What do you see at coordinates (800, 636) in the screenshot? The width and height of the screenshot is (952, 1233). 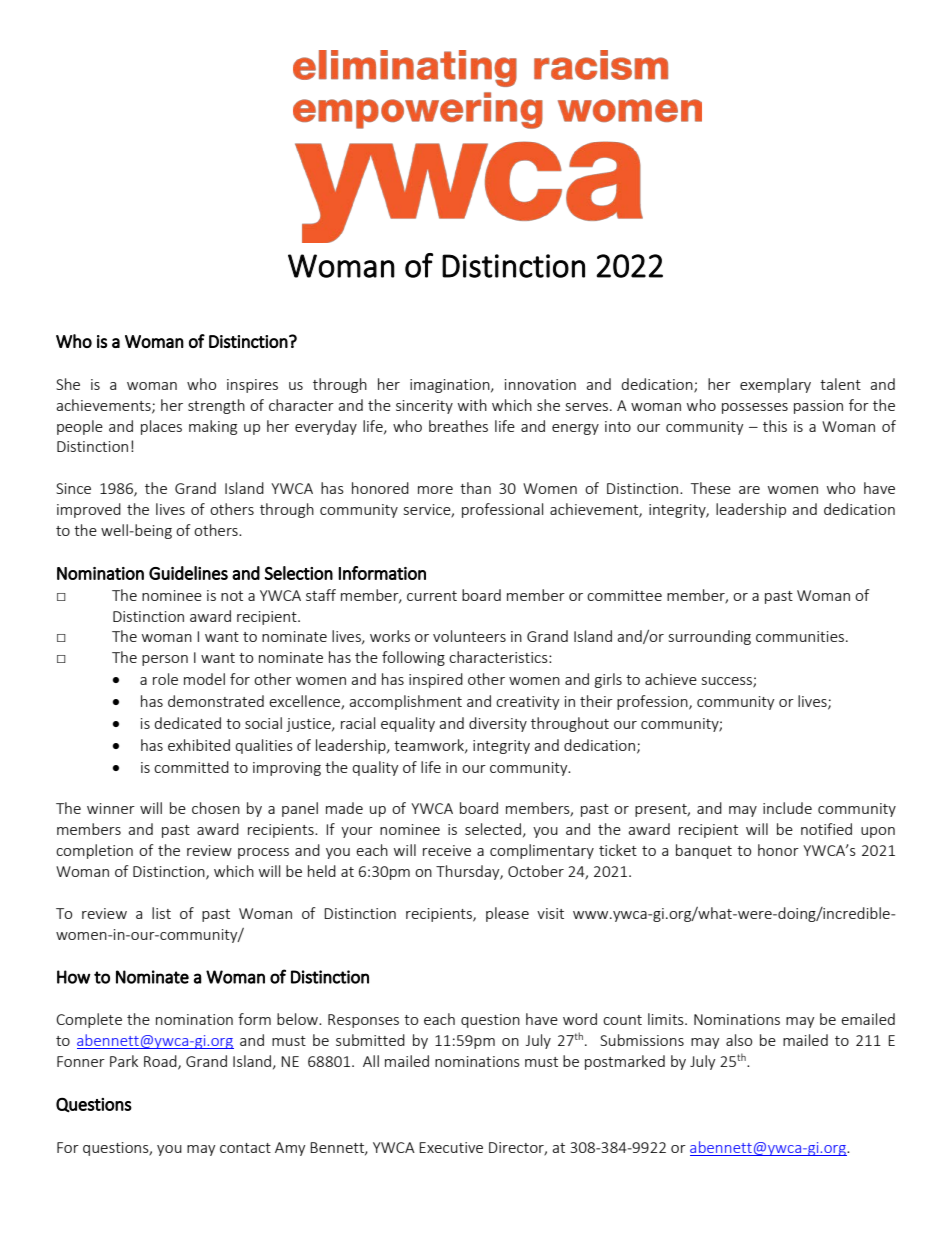 I see `communities` at bounding box center [800, 636].
